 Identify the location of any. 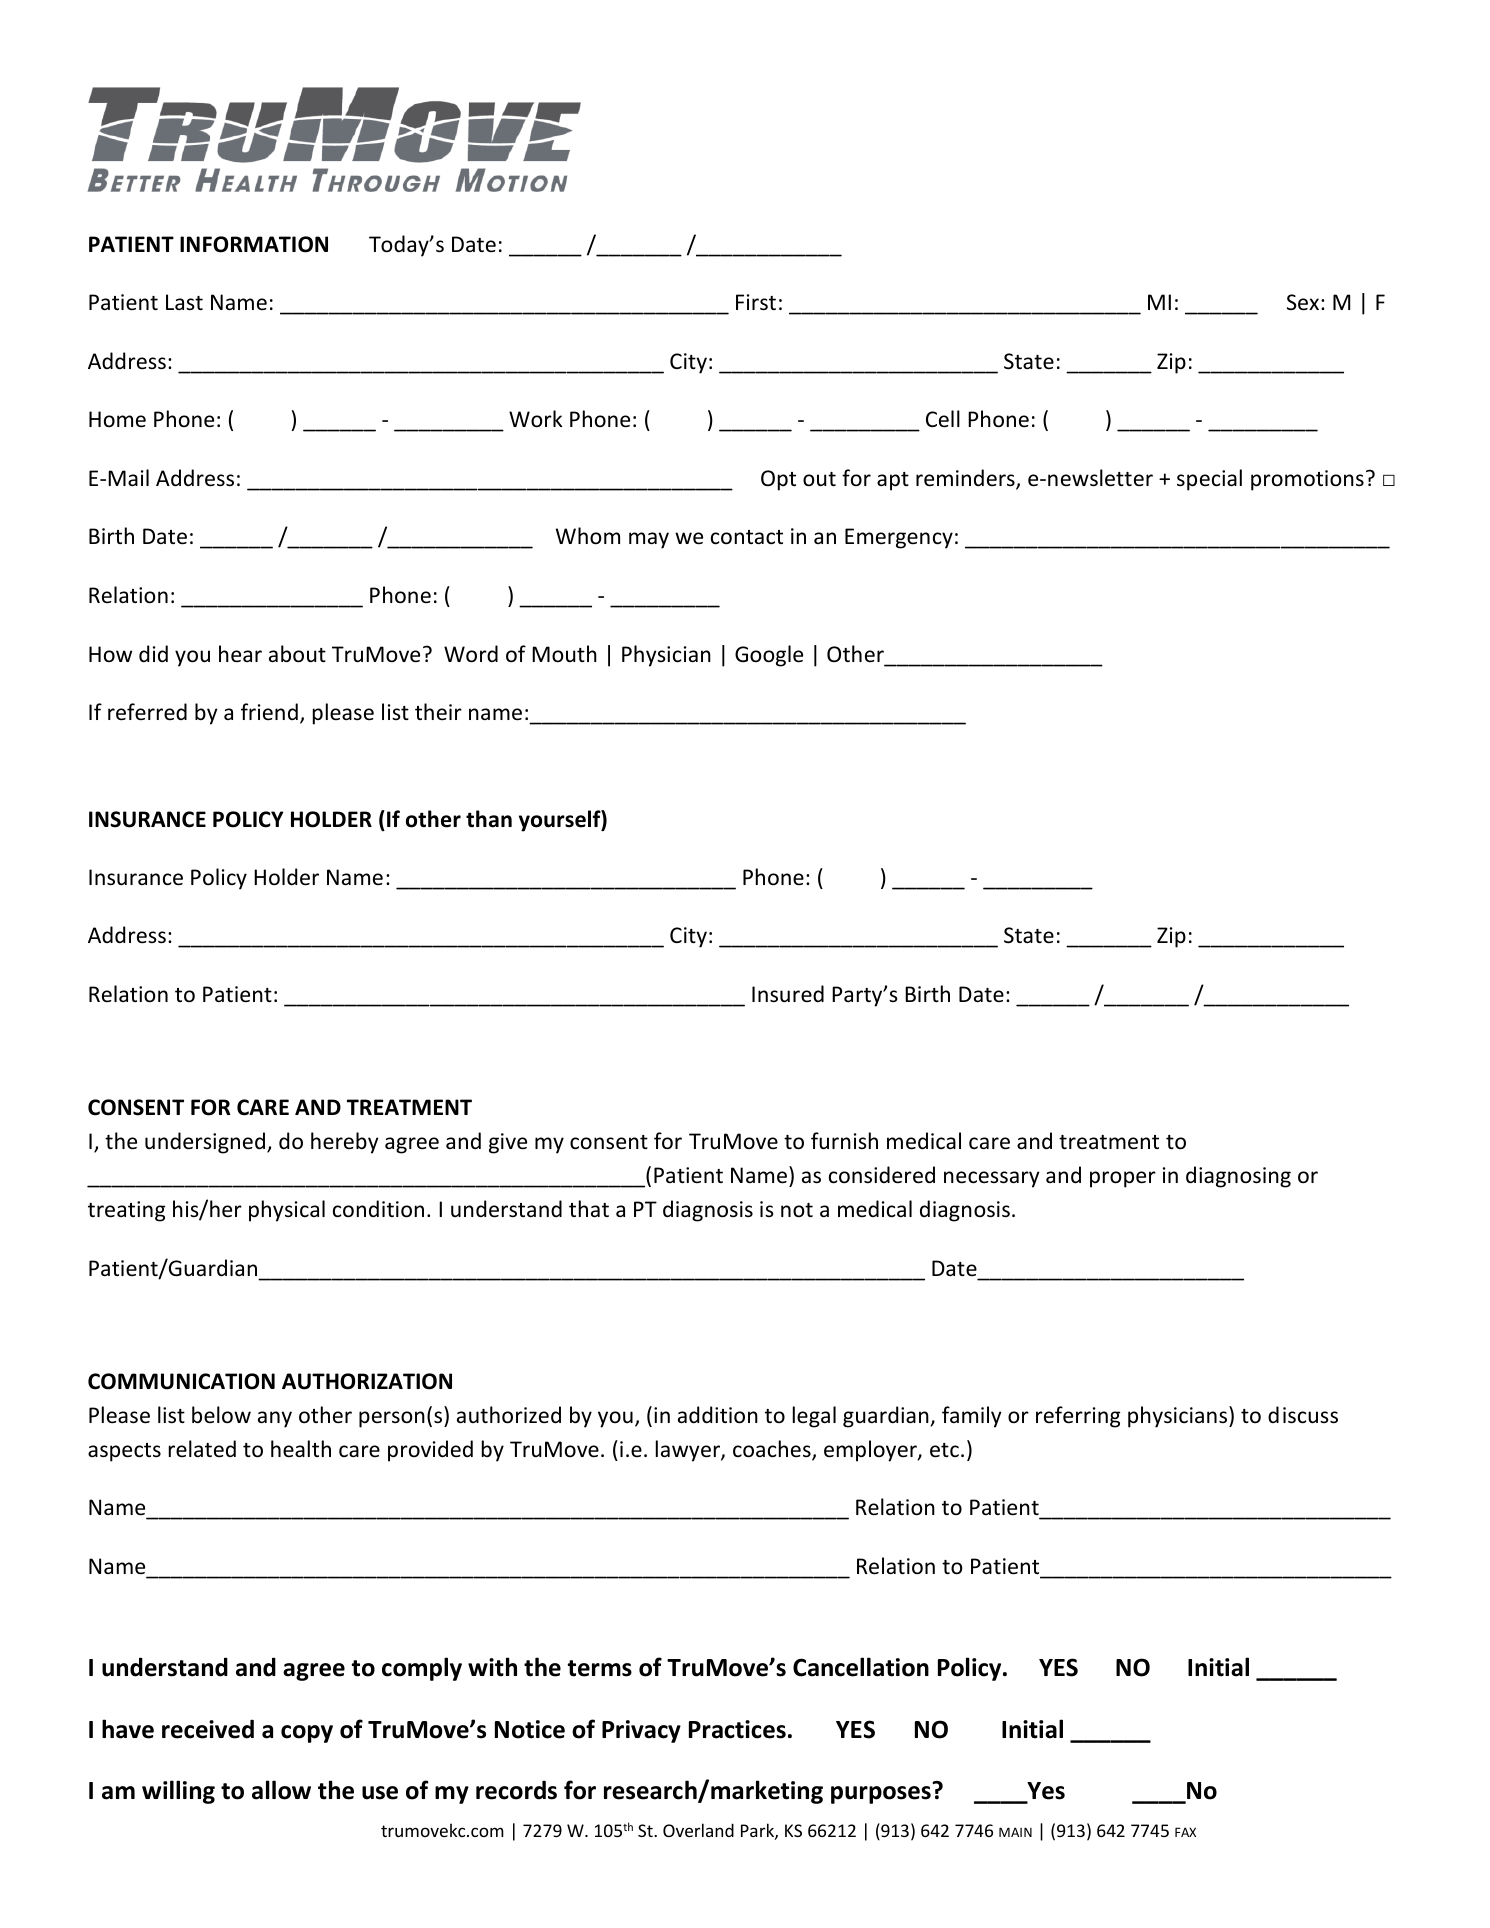
(275, 1419).
